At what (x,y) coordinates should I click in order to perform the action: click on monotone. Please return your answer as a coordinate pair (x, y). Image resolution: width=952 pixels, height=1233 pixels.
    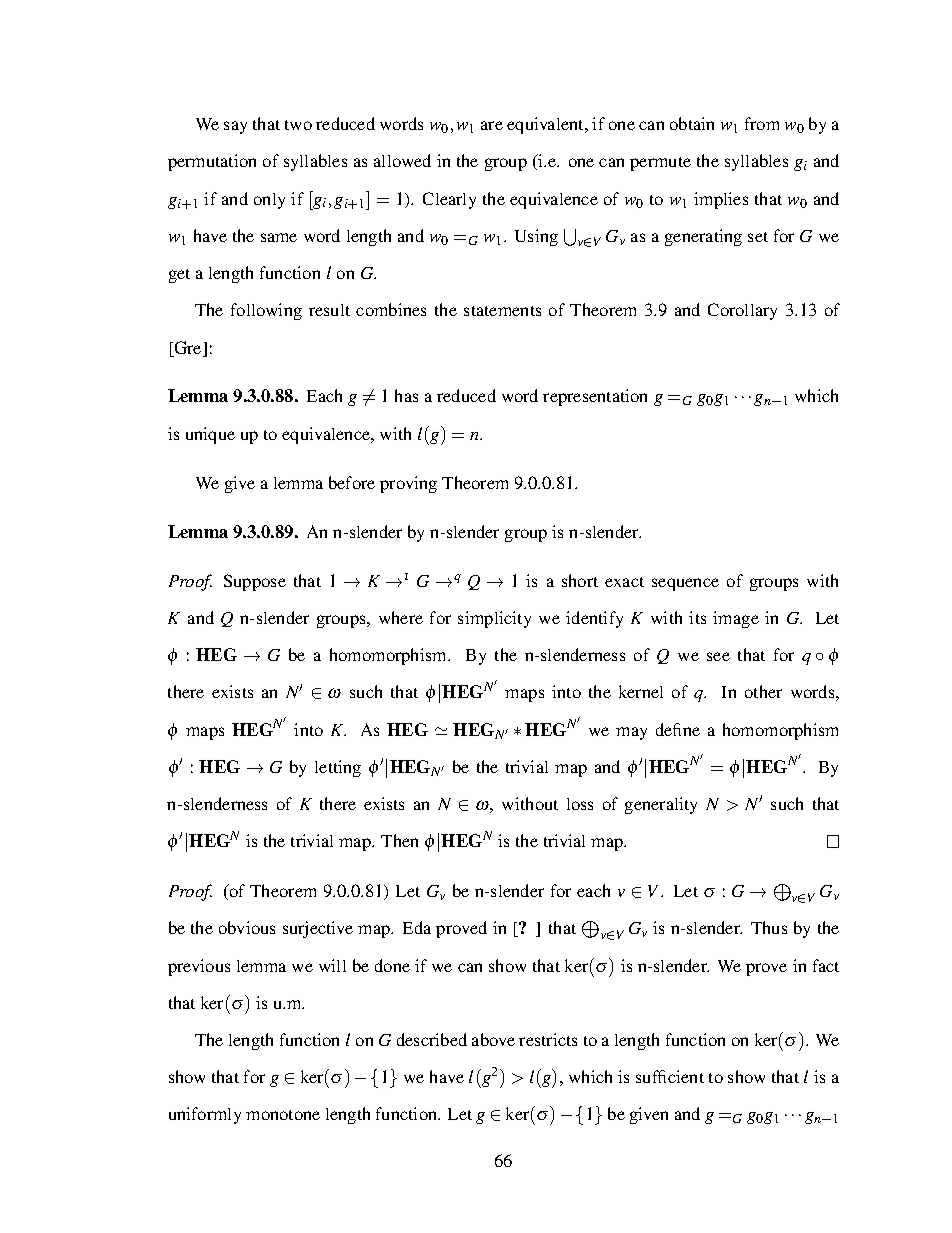
    Looking at the image, I should click on (283, 1115).
